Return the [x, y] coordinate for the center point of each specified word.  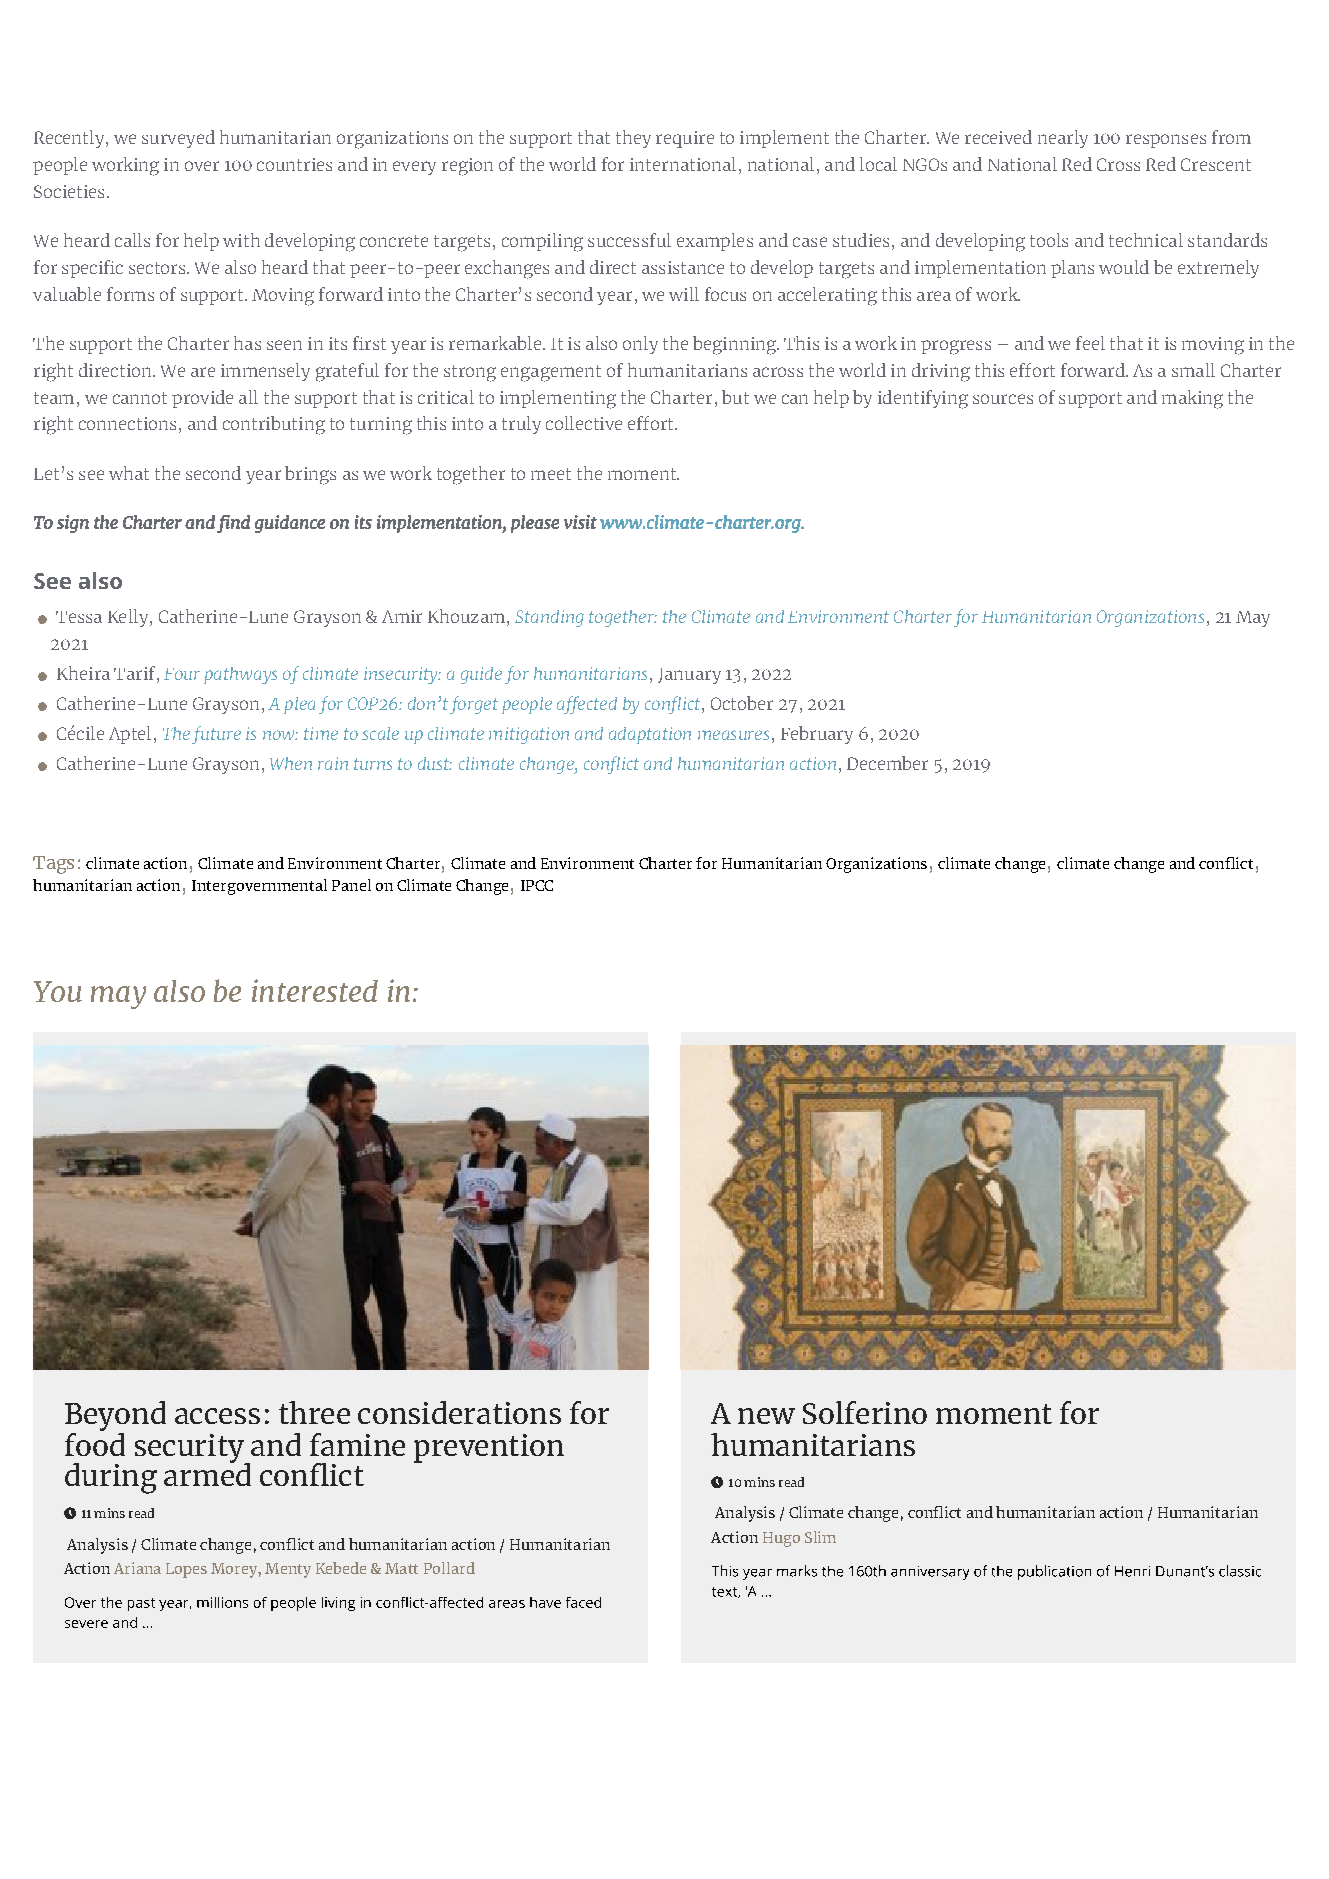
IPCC [537, 885]
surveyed [178, 139]
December [887, 763]
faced [583, 1602]
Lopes [186, 1570]
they [633, 139]
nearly [1063, 139]
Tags [53, 865]
